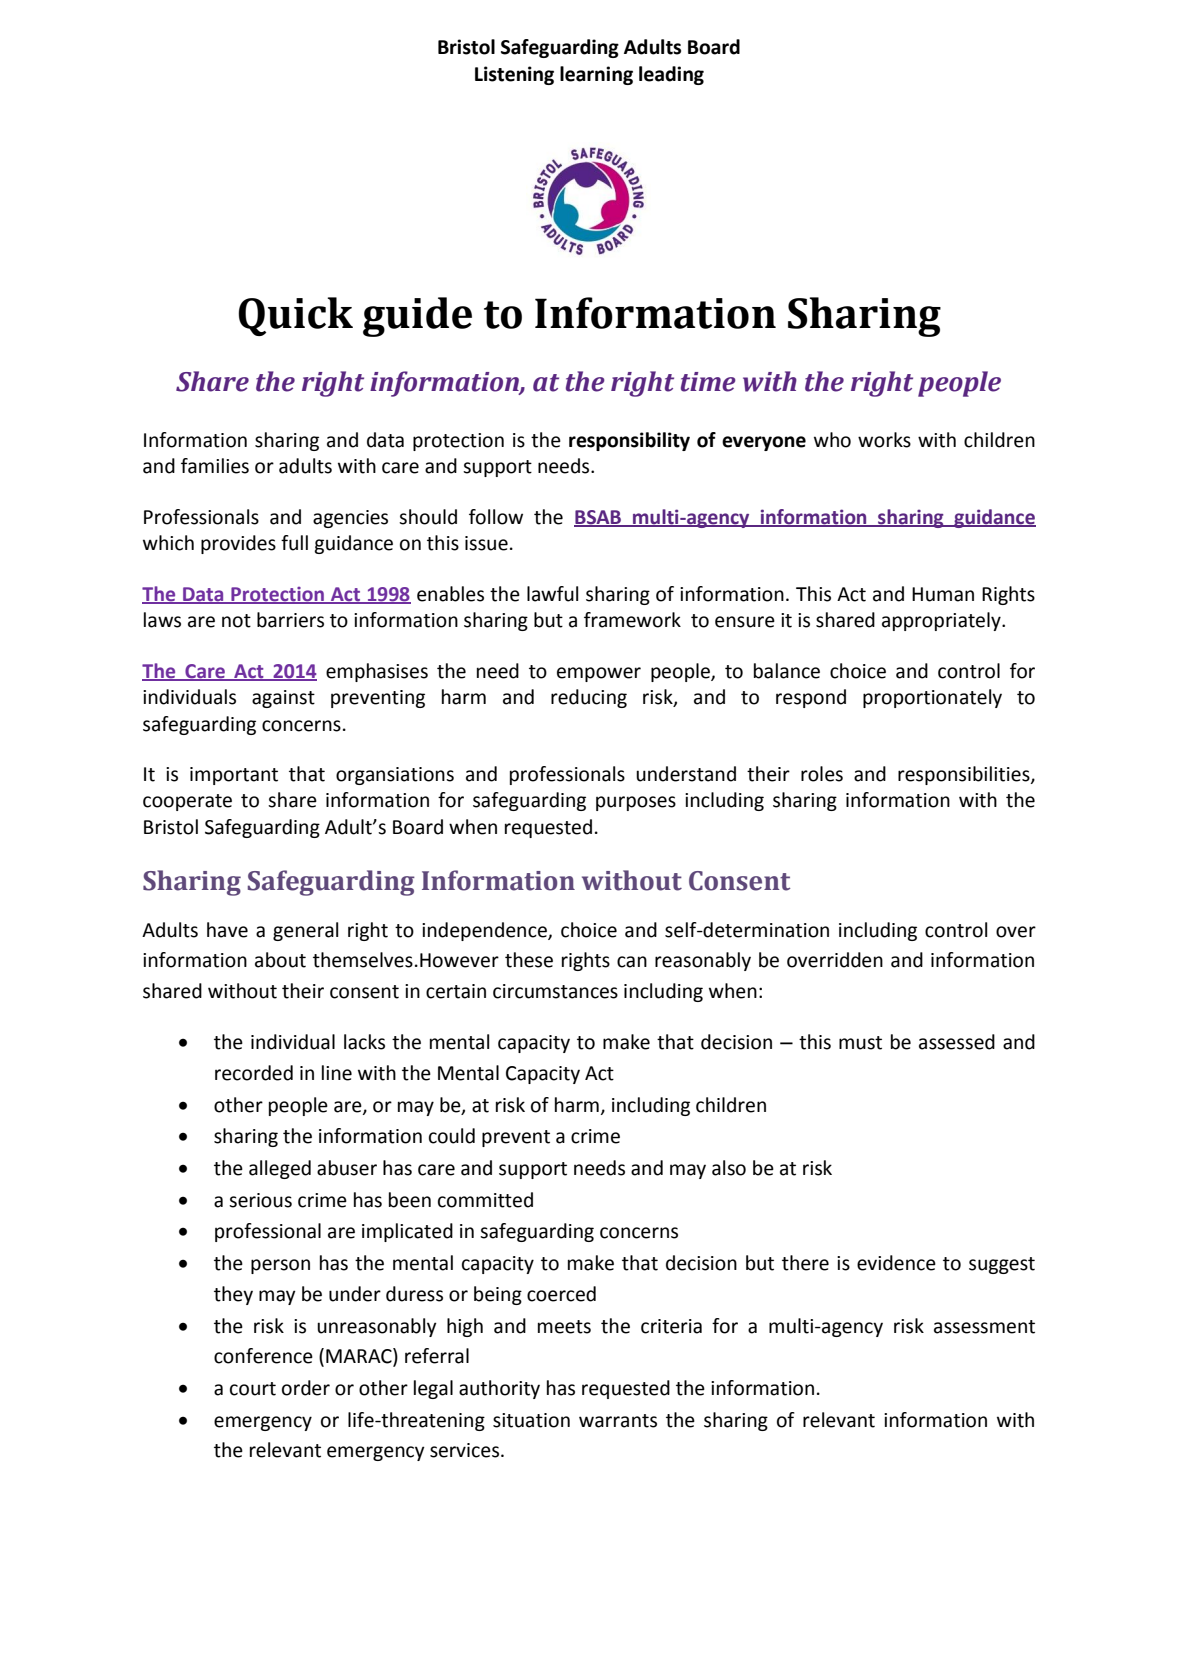 This screenshot has height=1666, width=1178. What do you see at coordinates (860, 1043) in the screenshot?
I see `must` at bounding box center [860, 1043].
